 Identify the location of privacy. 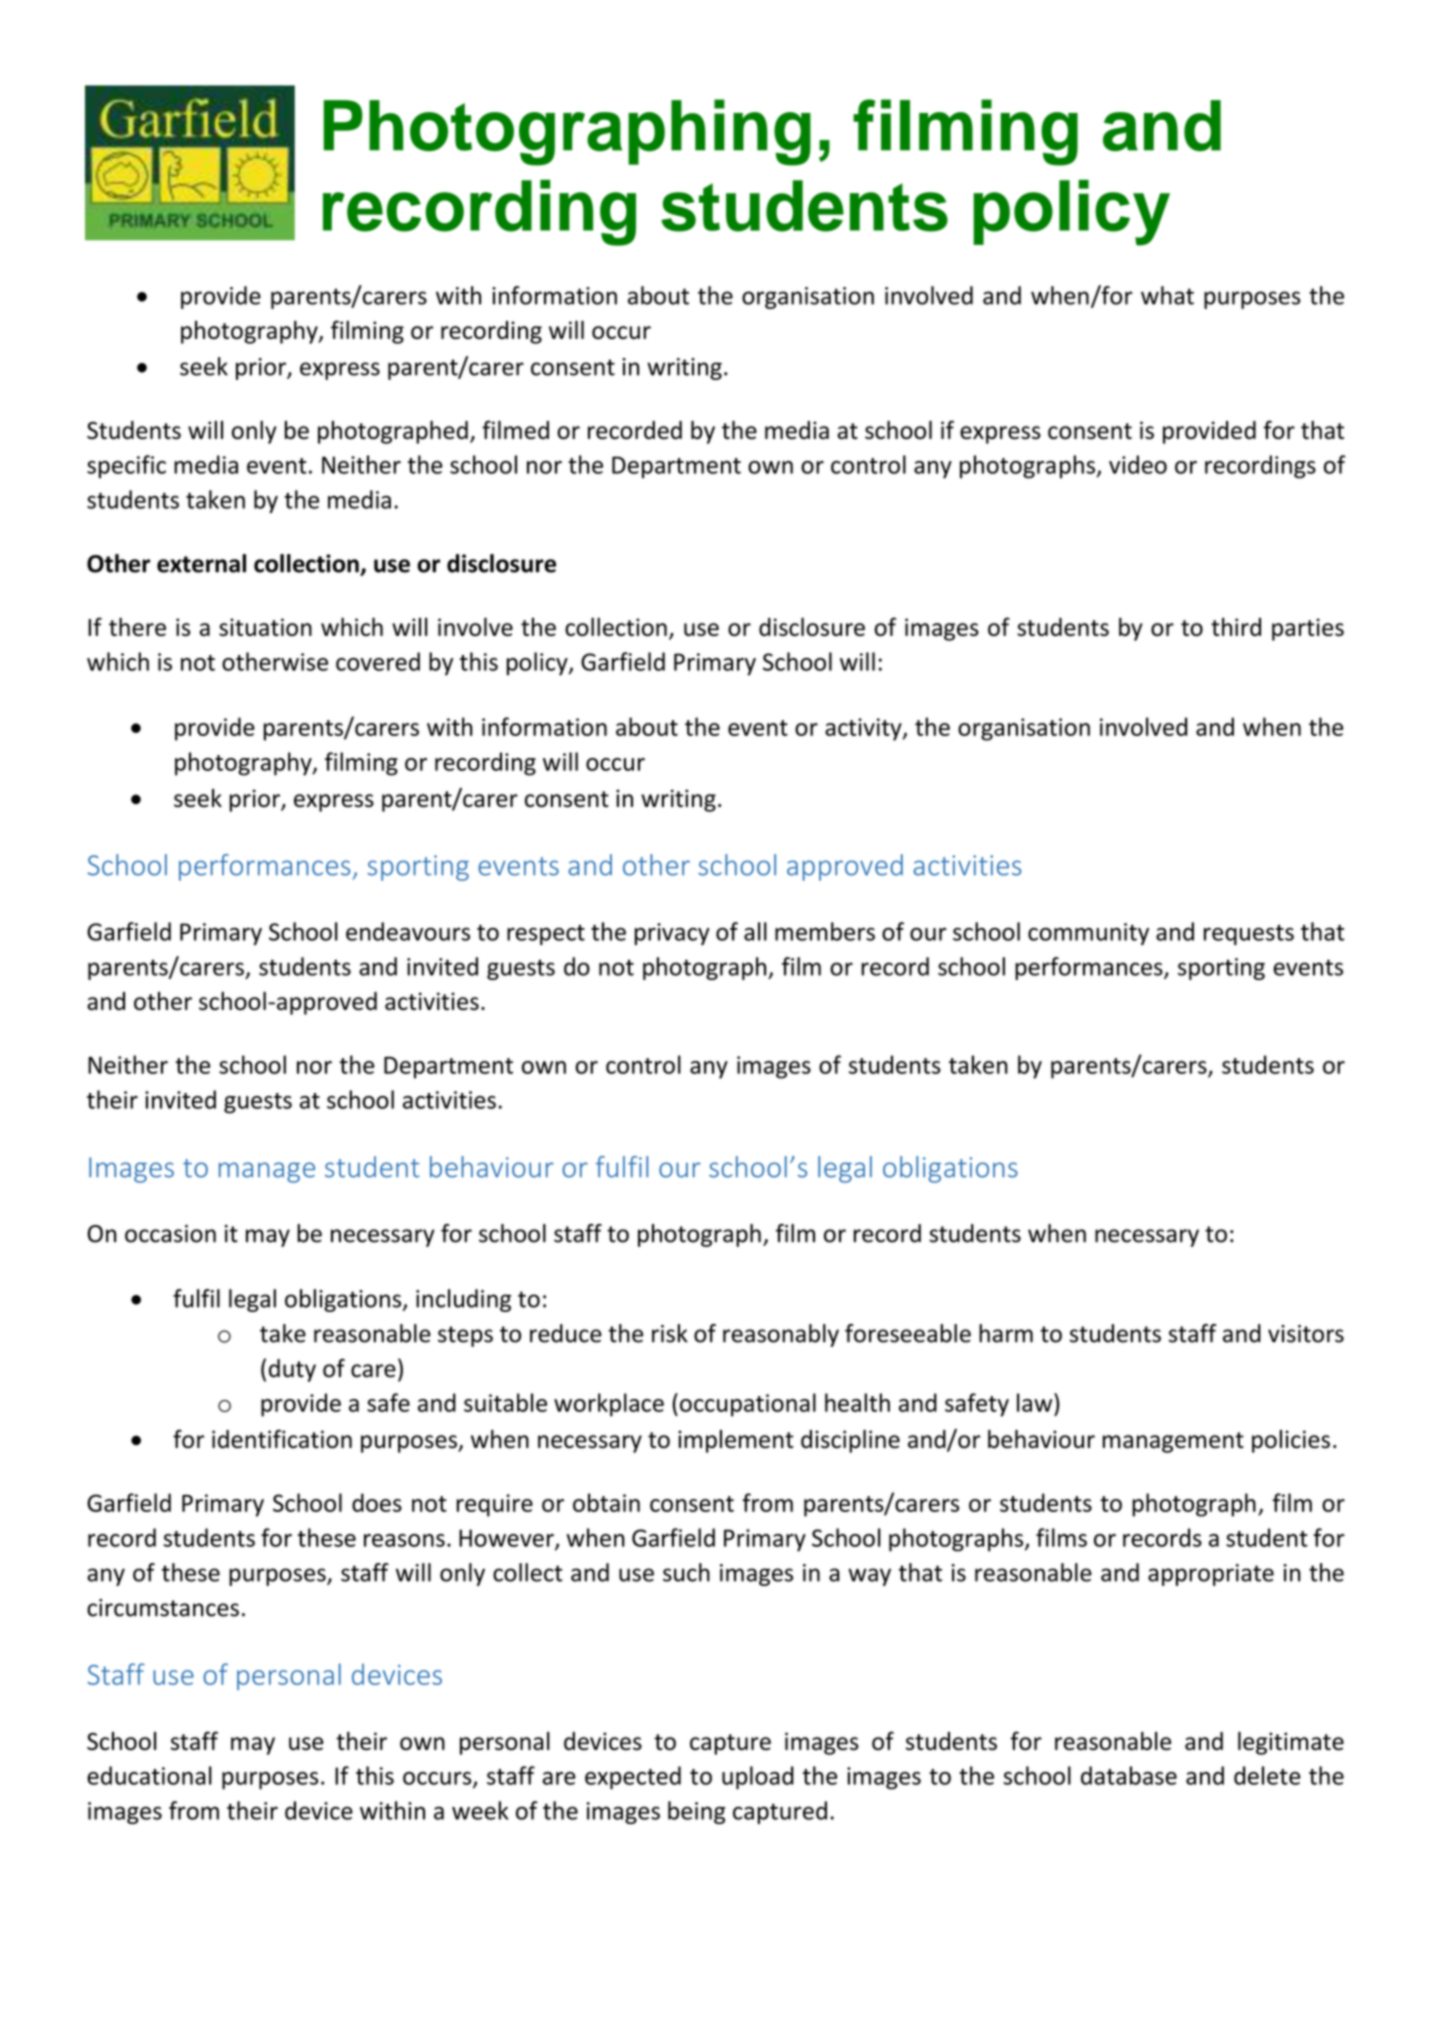
(672, 934).
